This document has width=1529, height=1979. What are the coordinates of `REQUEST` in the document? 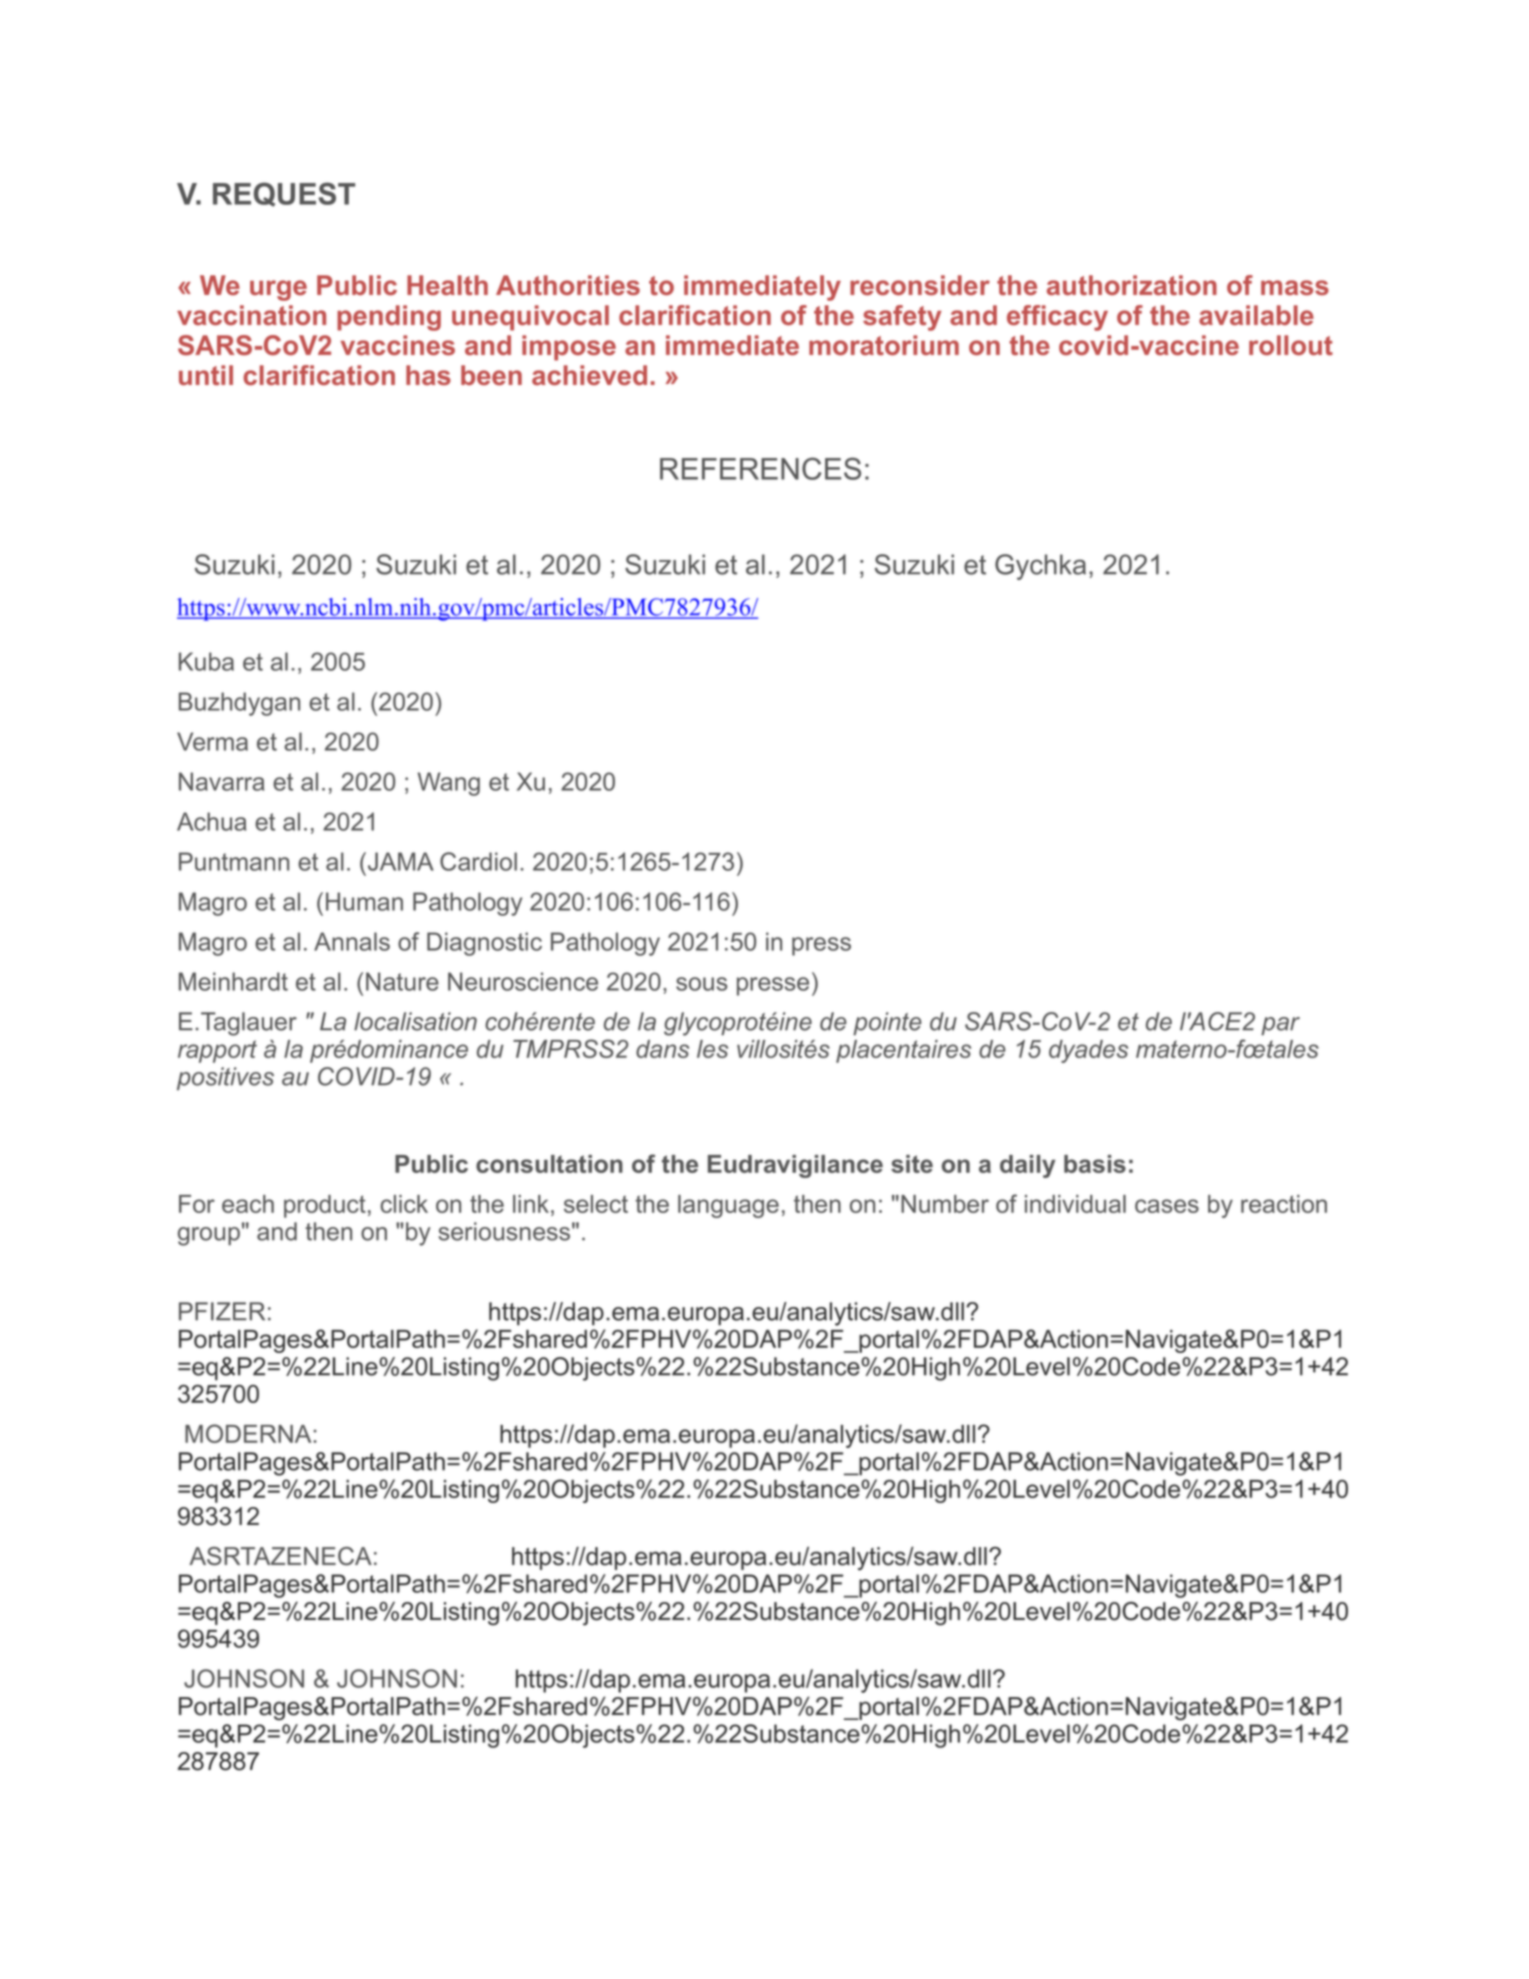 It's located at (284, 194).
